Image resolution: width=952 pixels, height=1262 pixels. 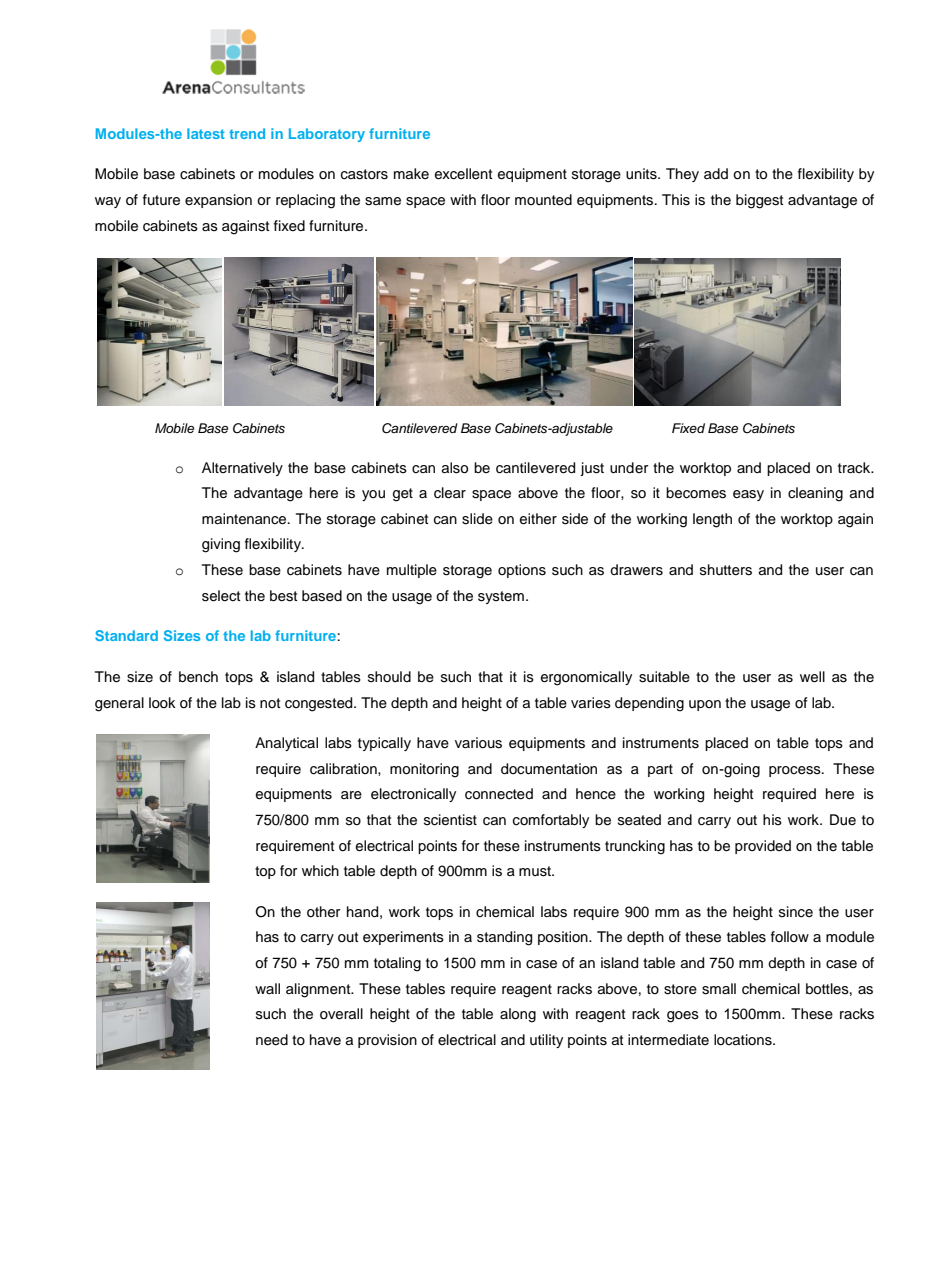 I want to click on well, so click(x=812, y=677).
